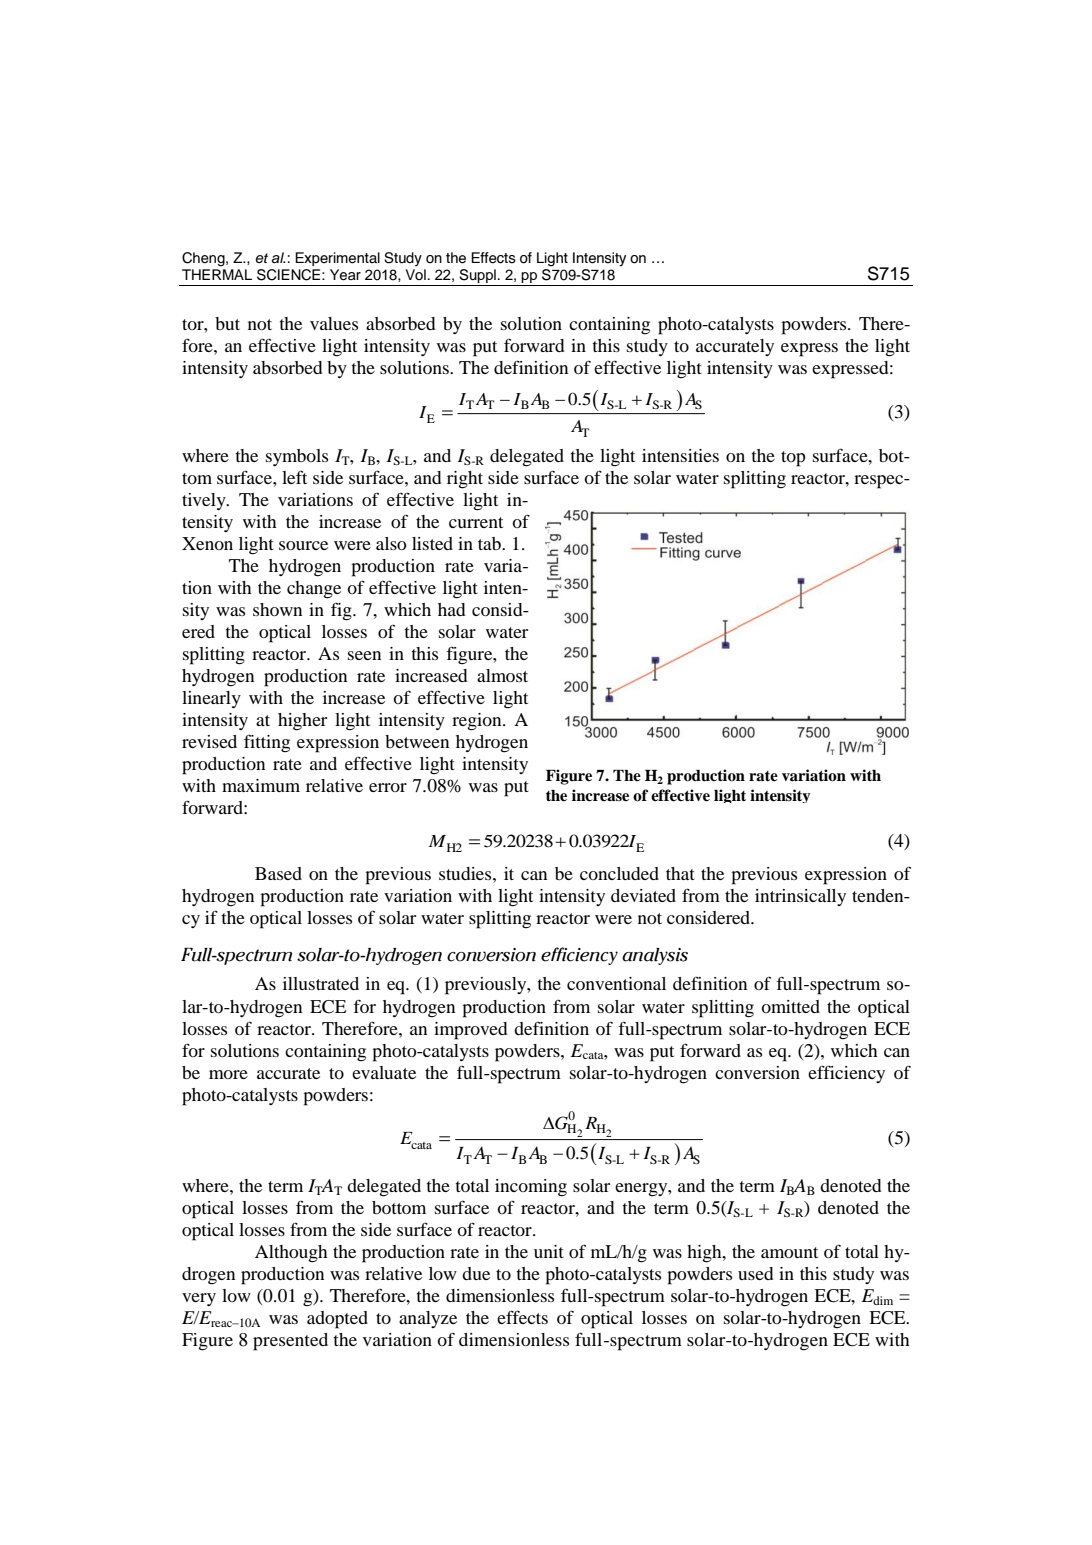 This screenshot has width=1092, height=1545. Describe the element at coordinates (490, 543) in the screenshot. I see `tab` at that location.
